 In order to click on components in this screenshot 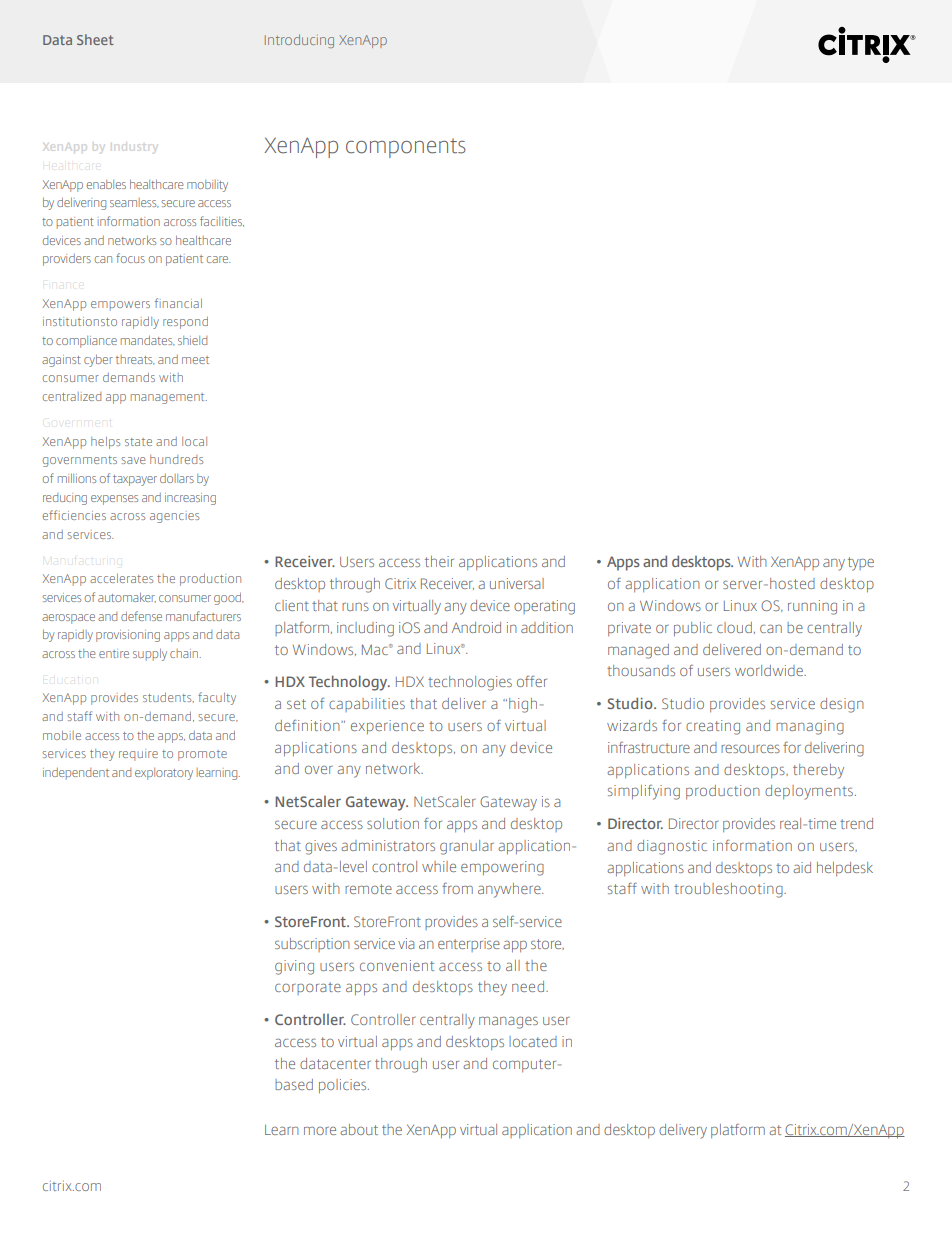, I will do `click(406, 148)`.
